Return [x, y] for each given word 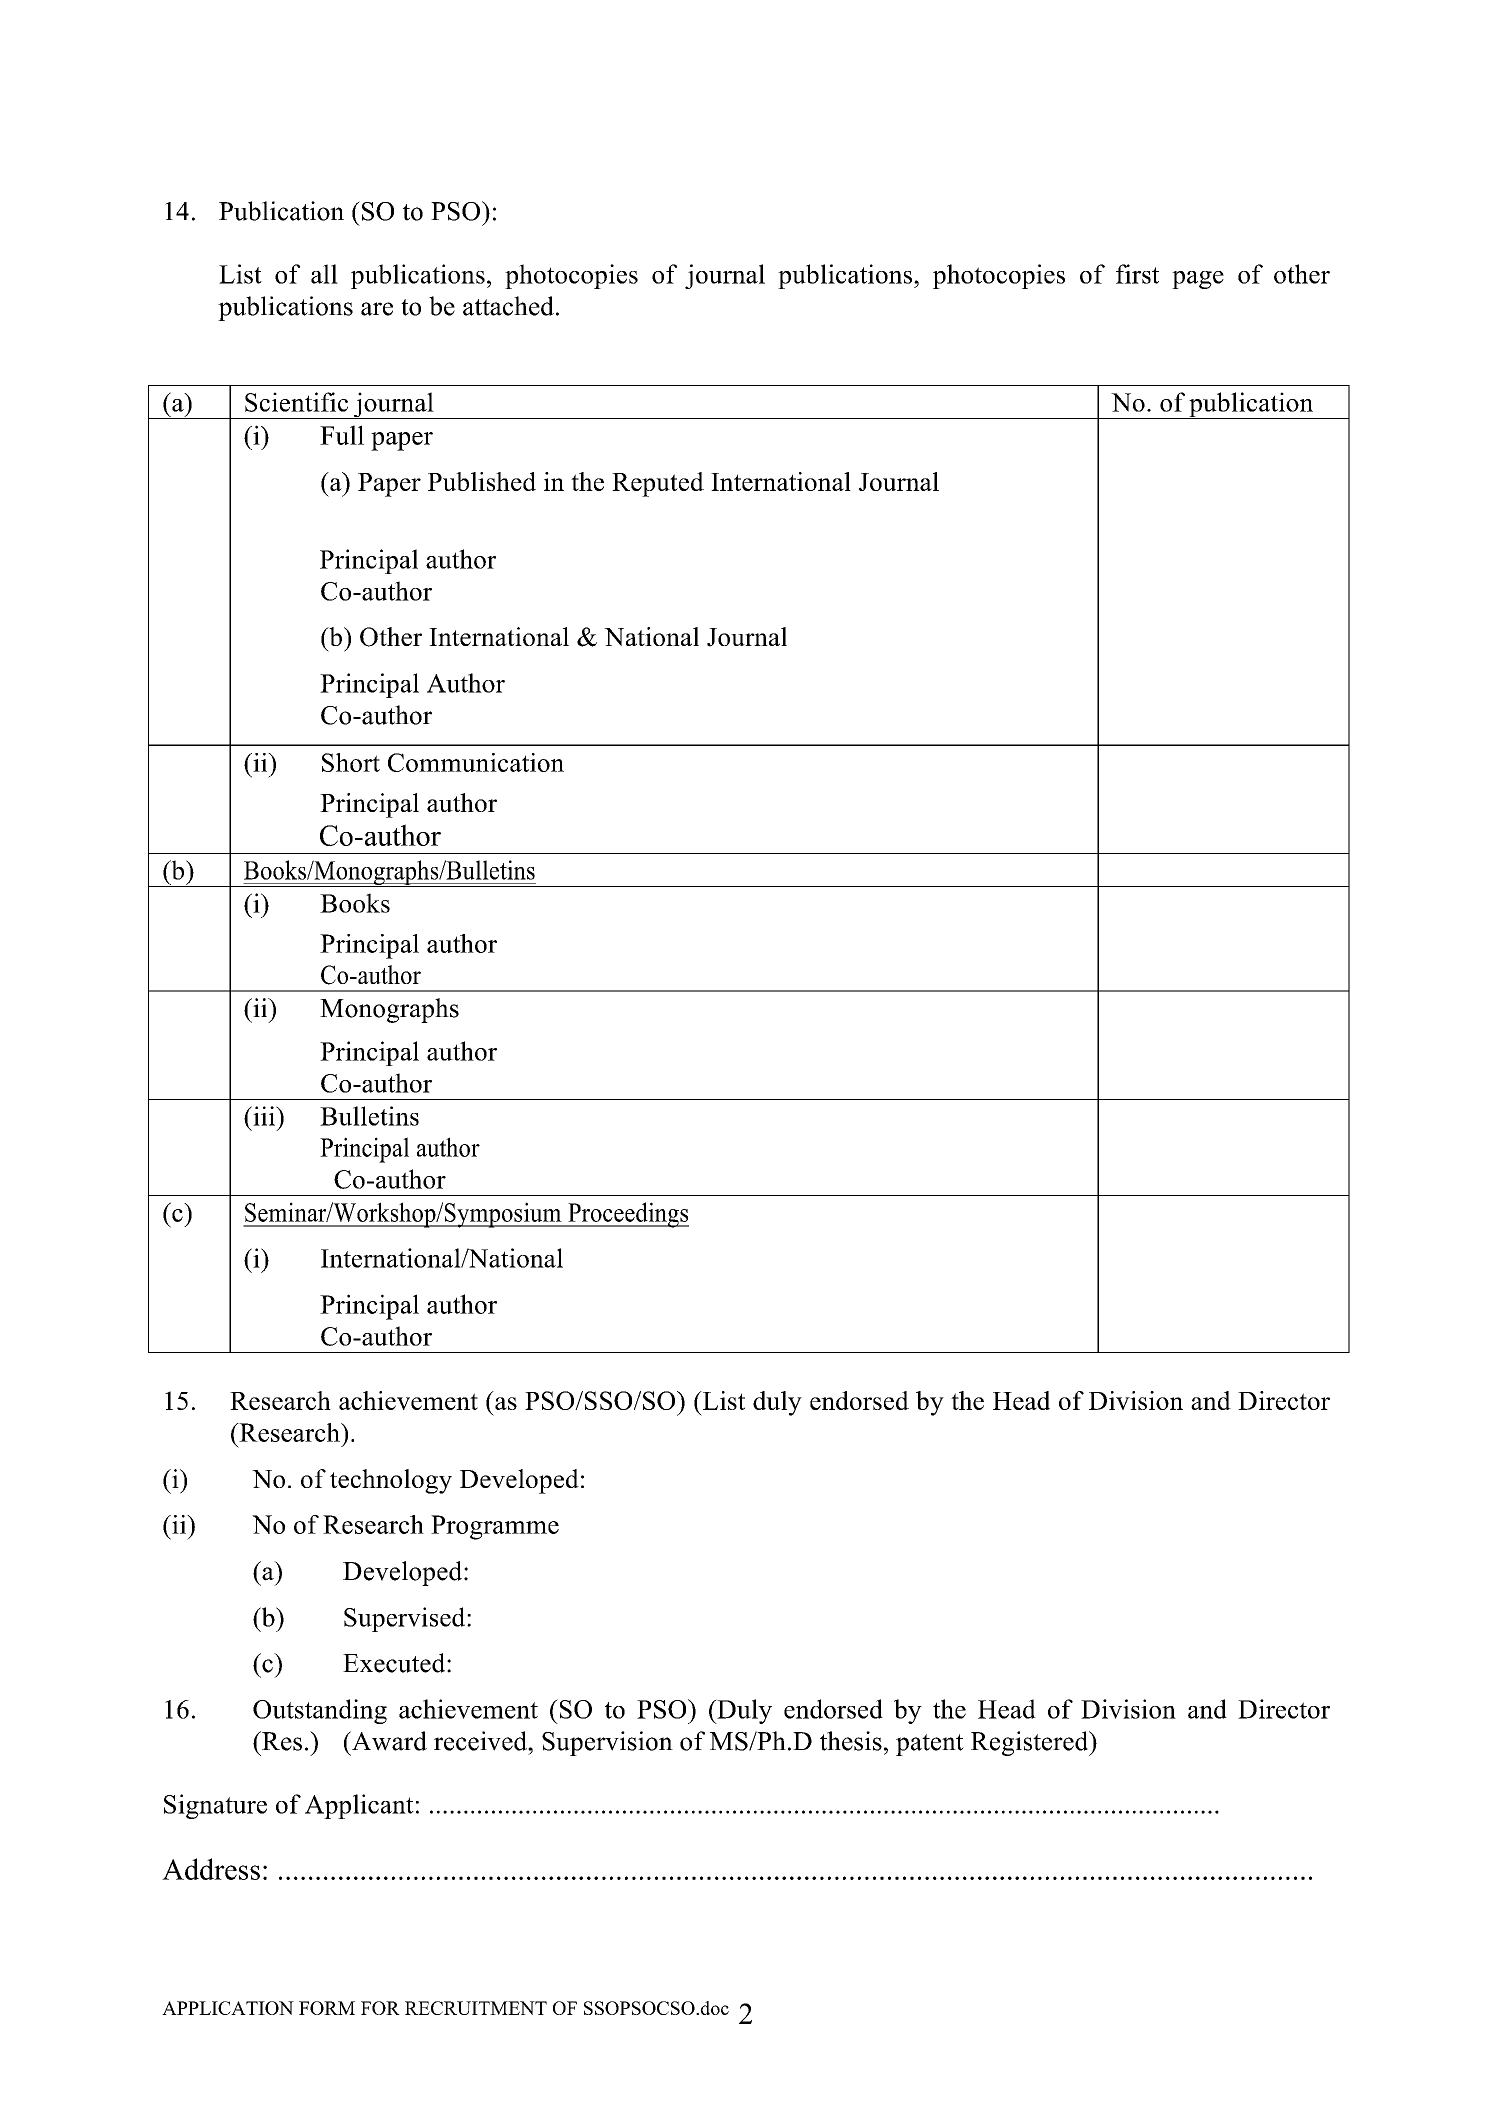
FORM [327, 2008]
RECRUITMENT [476, 2008]
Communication [476, 762]
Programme [495, 1527]
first [1137, 274]
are [377, 309]
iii [264, 1116]
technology [391, 1481]
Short [351, 762]
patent [930, 1745]
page [1198, 280]
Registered [1031, 1743]
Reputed [658, 484]
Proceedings [627, 1215]
